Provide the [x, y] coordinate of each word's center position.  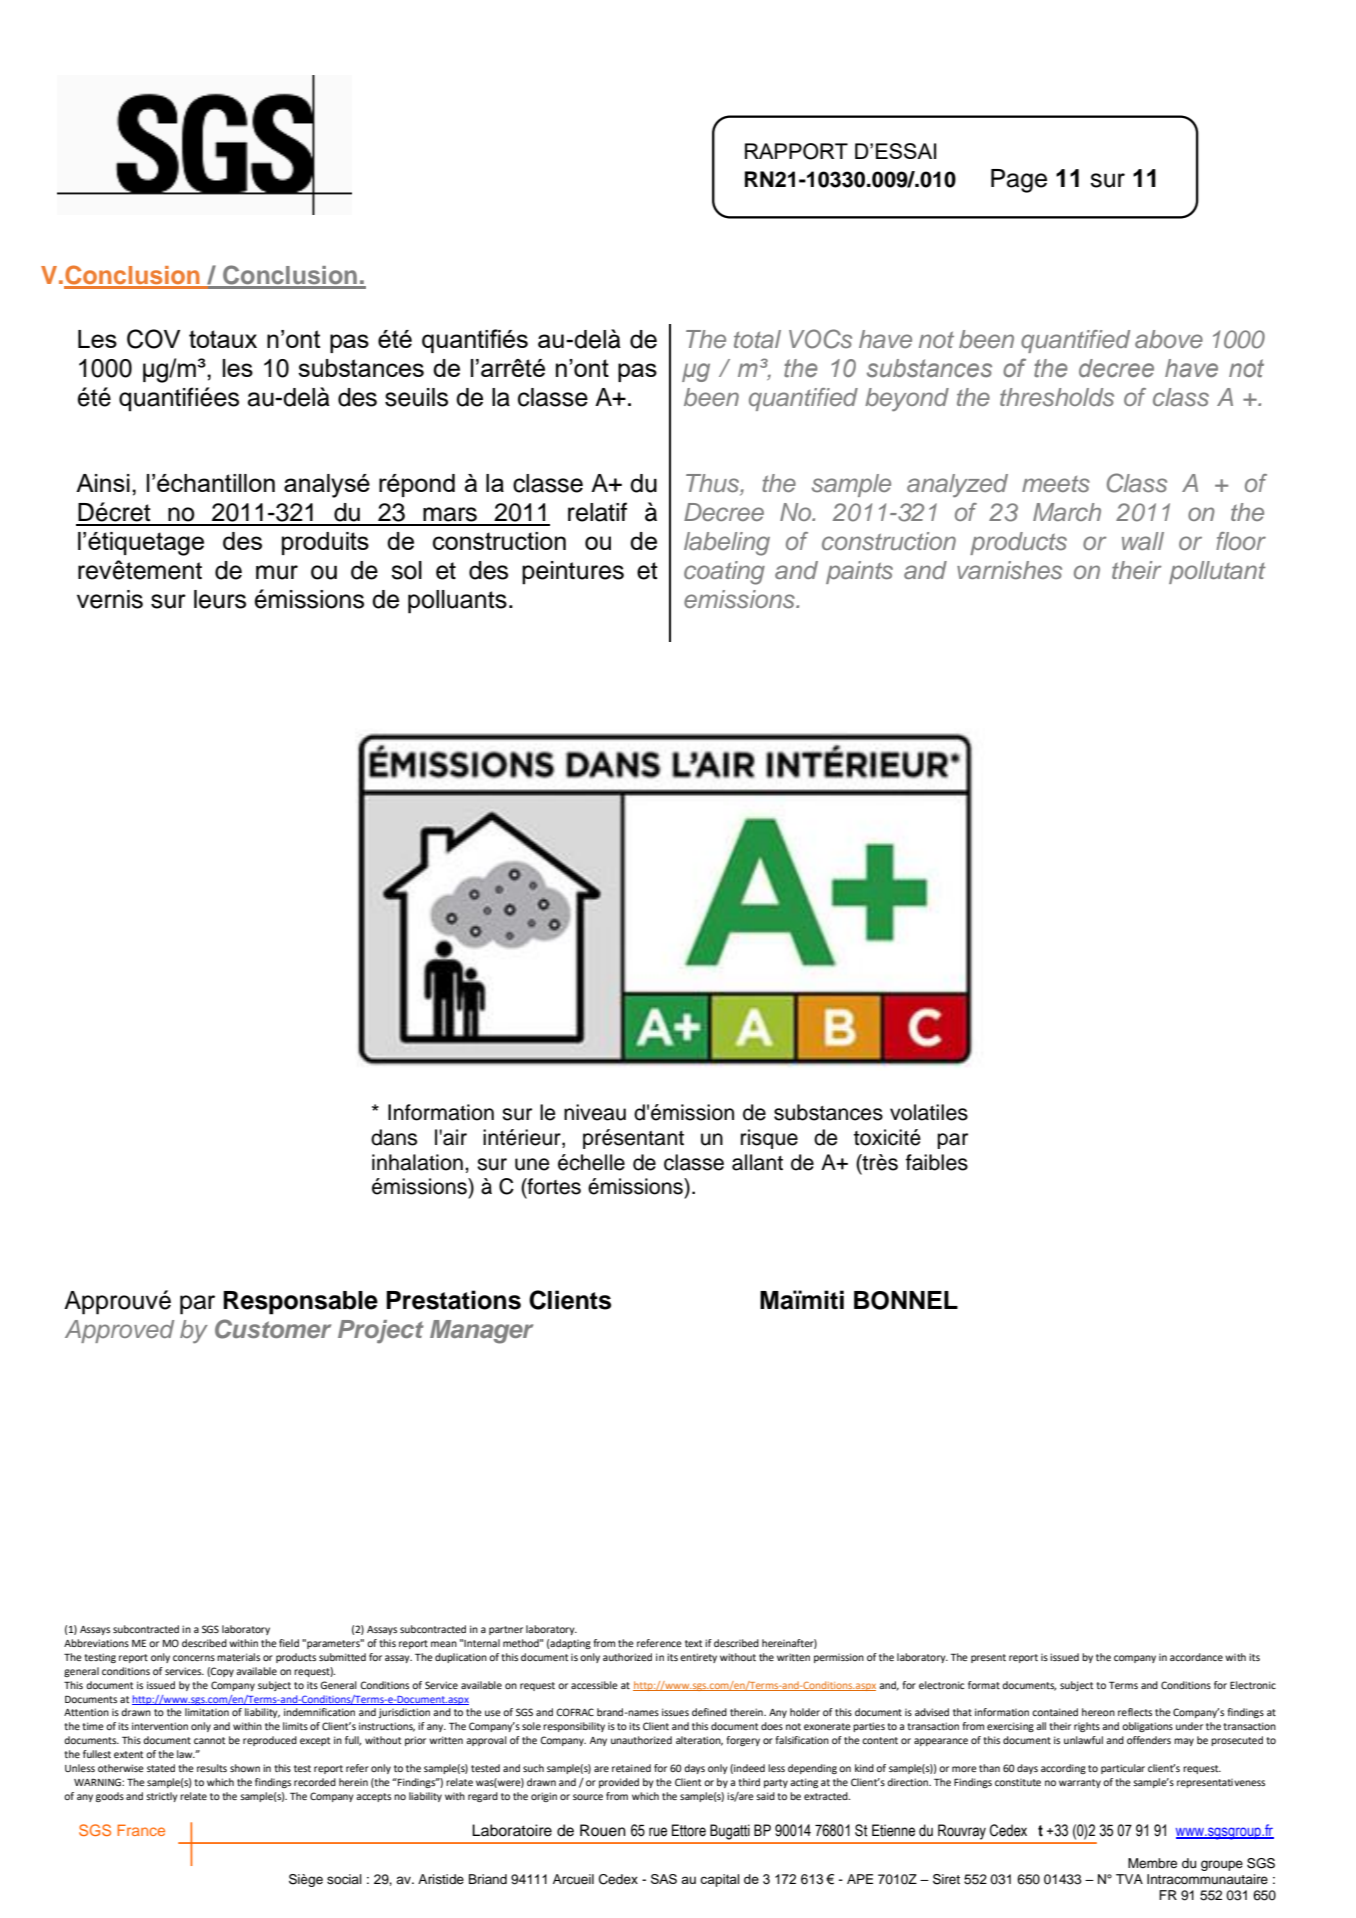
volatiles [929, 1112]
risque [769, 1139]
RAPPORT [796, 151]
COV [153, 339]
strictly [162, 1797]
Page [1019, 181]
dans [394, 1137]
